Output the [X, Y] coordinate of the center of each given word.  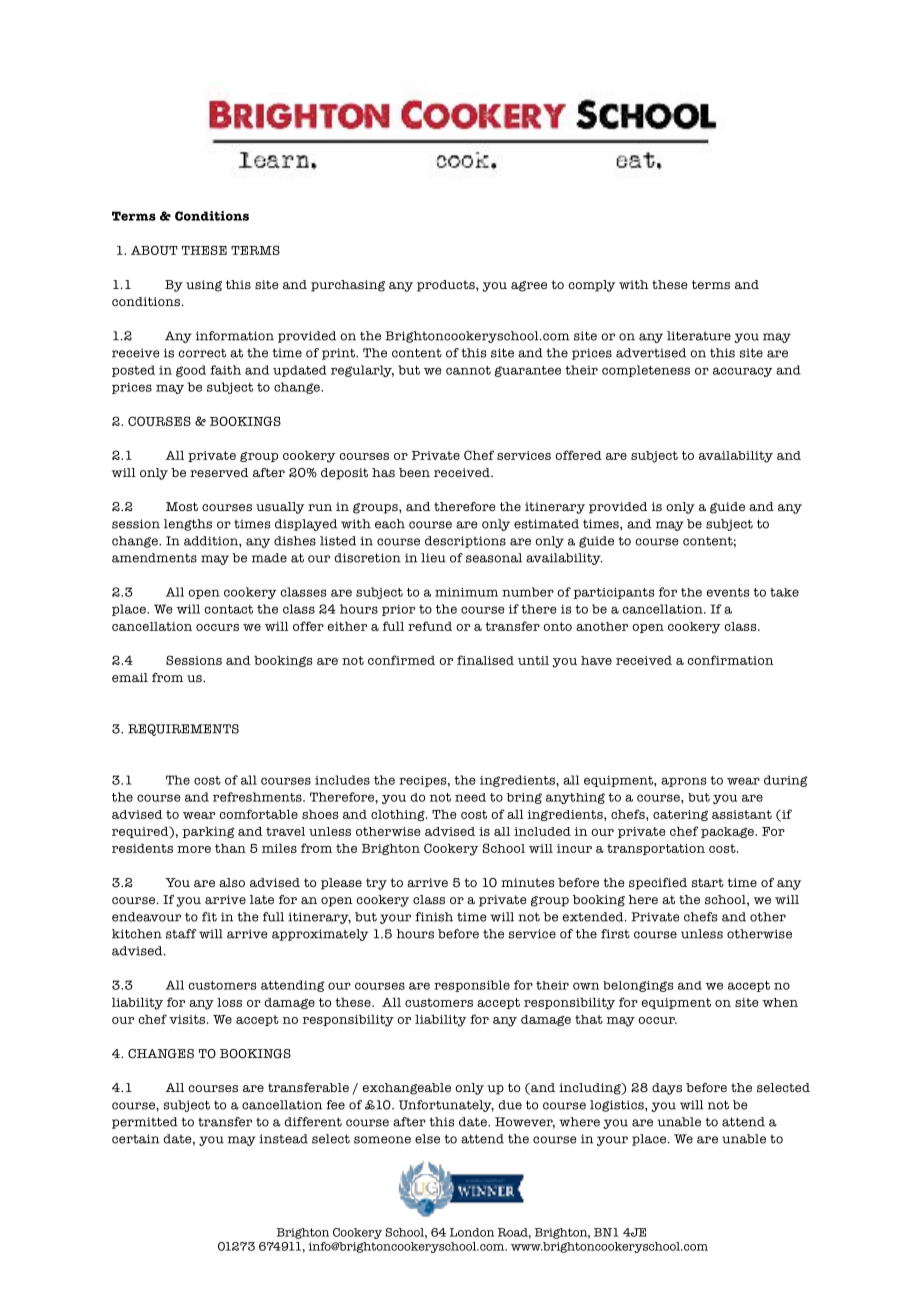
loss [229, 1002]
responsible [472, 986]
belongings [638, 986]
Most [182, 506]
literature [699, 336]
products [447, 286]
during [786, 781]
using [204, 286]
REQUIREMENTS [183, 730]
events [728, 592]
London [472, 1232]
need [470, 797]
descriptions [465, 542]
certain [135, 1139]
